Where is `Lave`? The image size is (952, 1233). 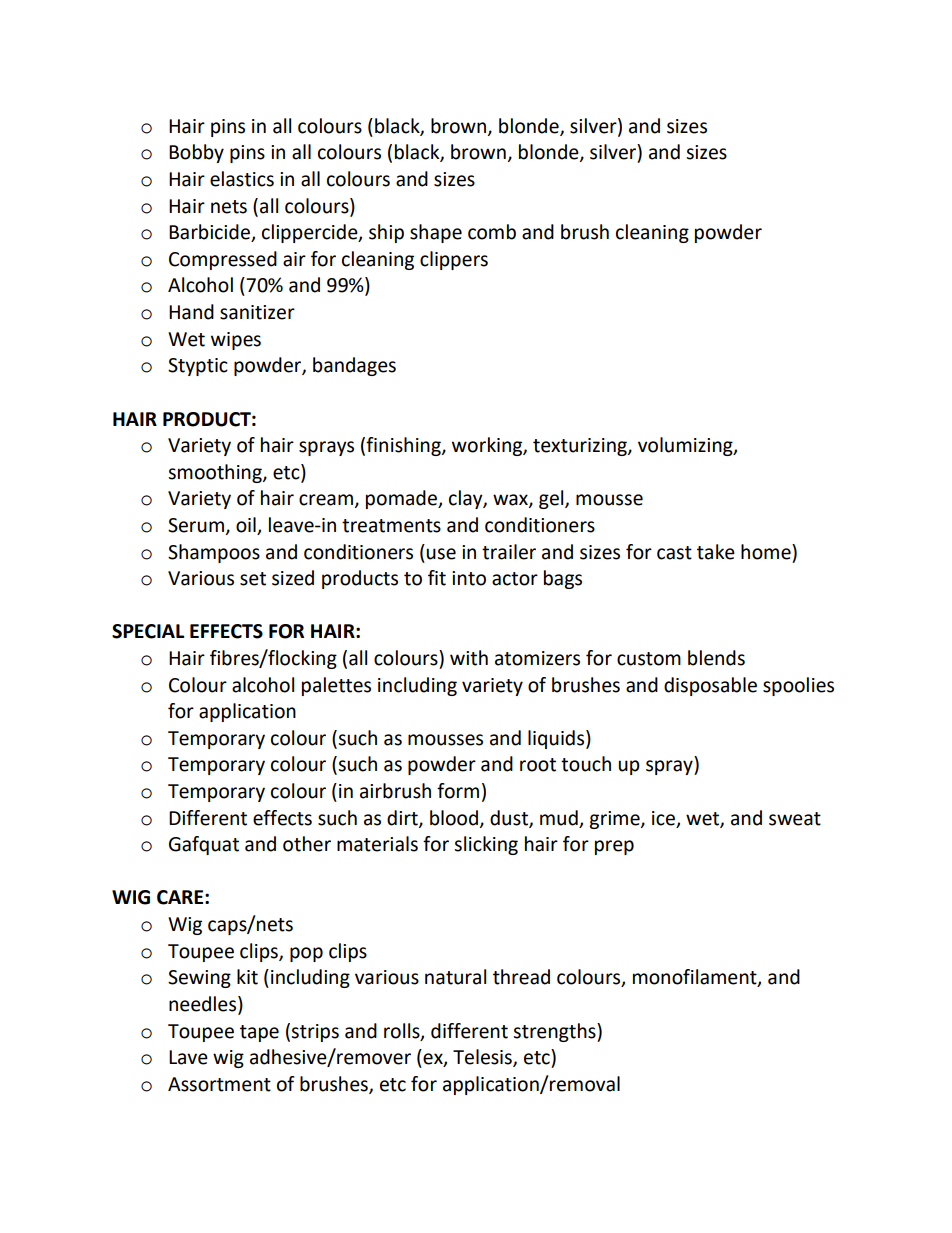
Lave is located at coordinates (188, 1057).
